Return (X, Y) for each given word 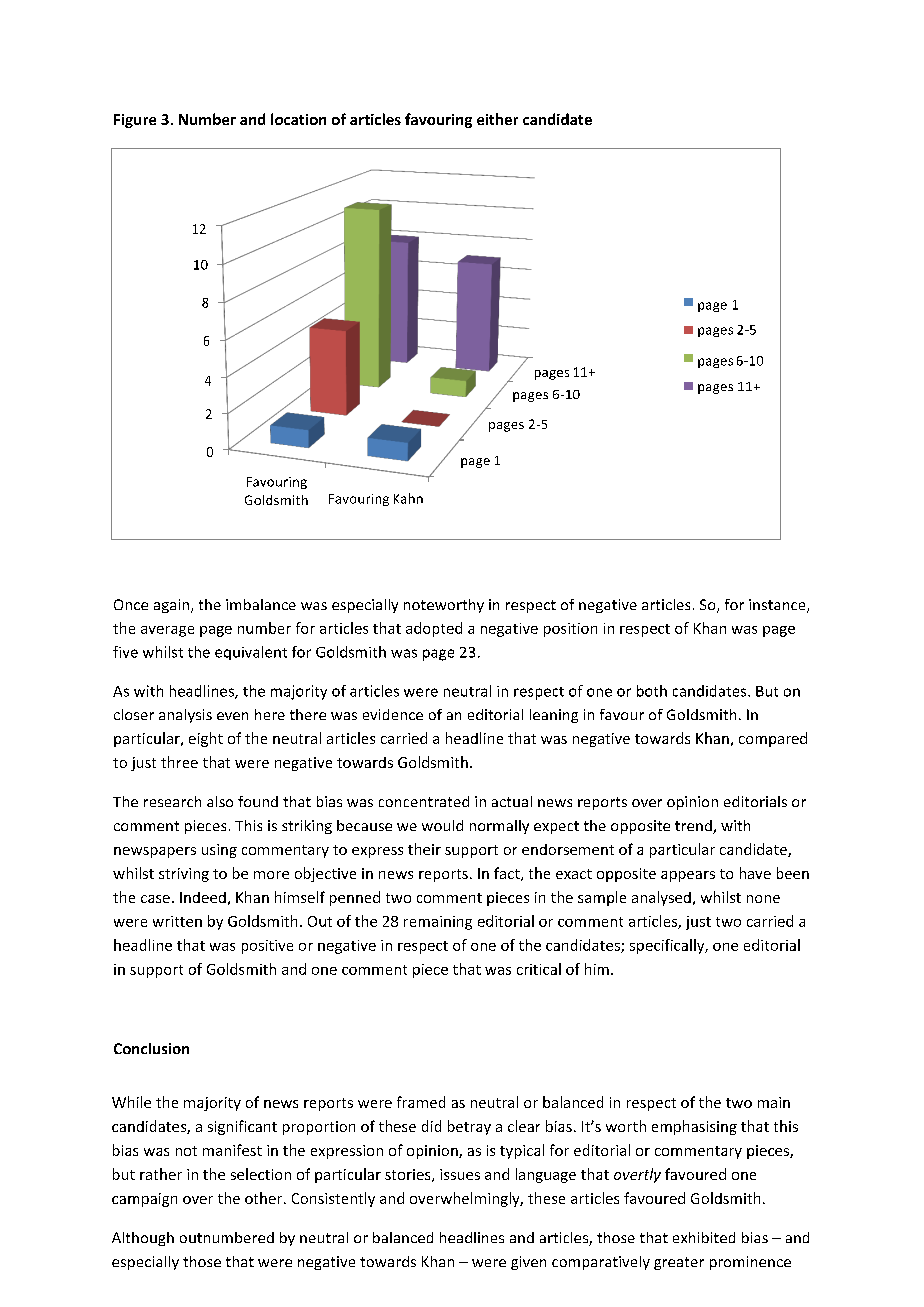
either (497, 119)
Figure (135, 121)
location (298, 119)
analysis (185, 716)
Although (143, 1239)
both (652, 691)
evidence (393, 714)
